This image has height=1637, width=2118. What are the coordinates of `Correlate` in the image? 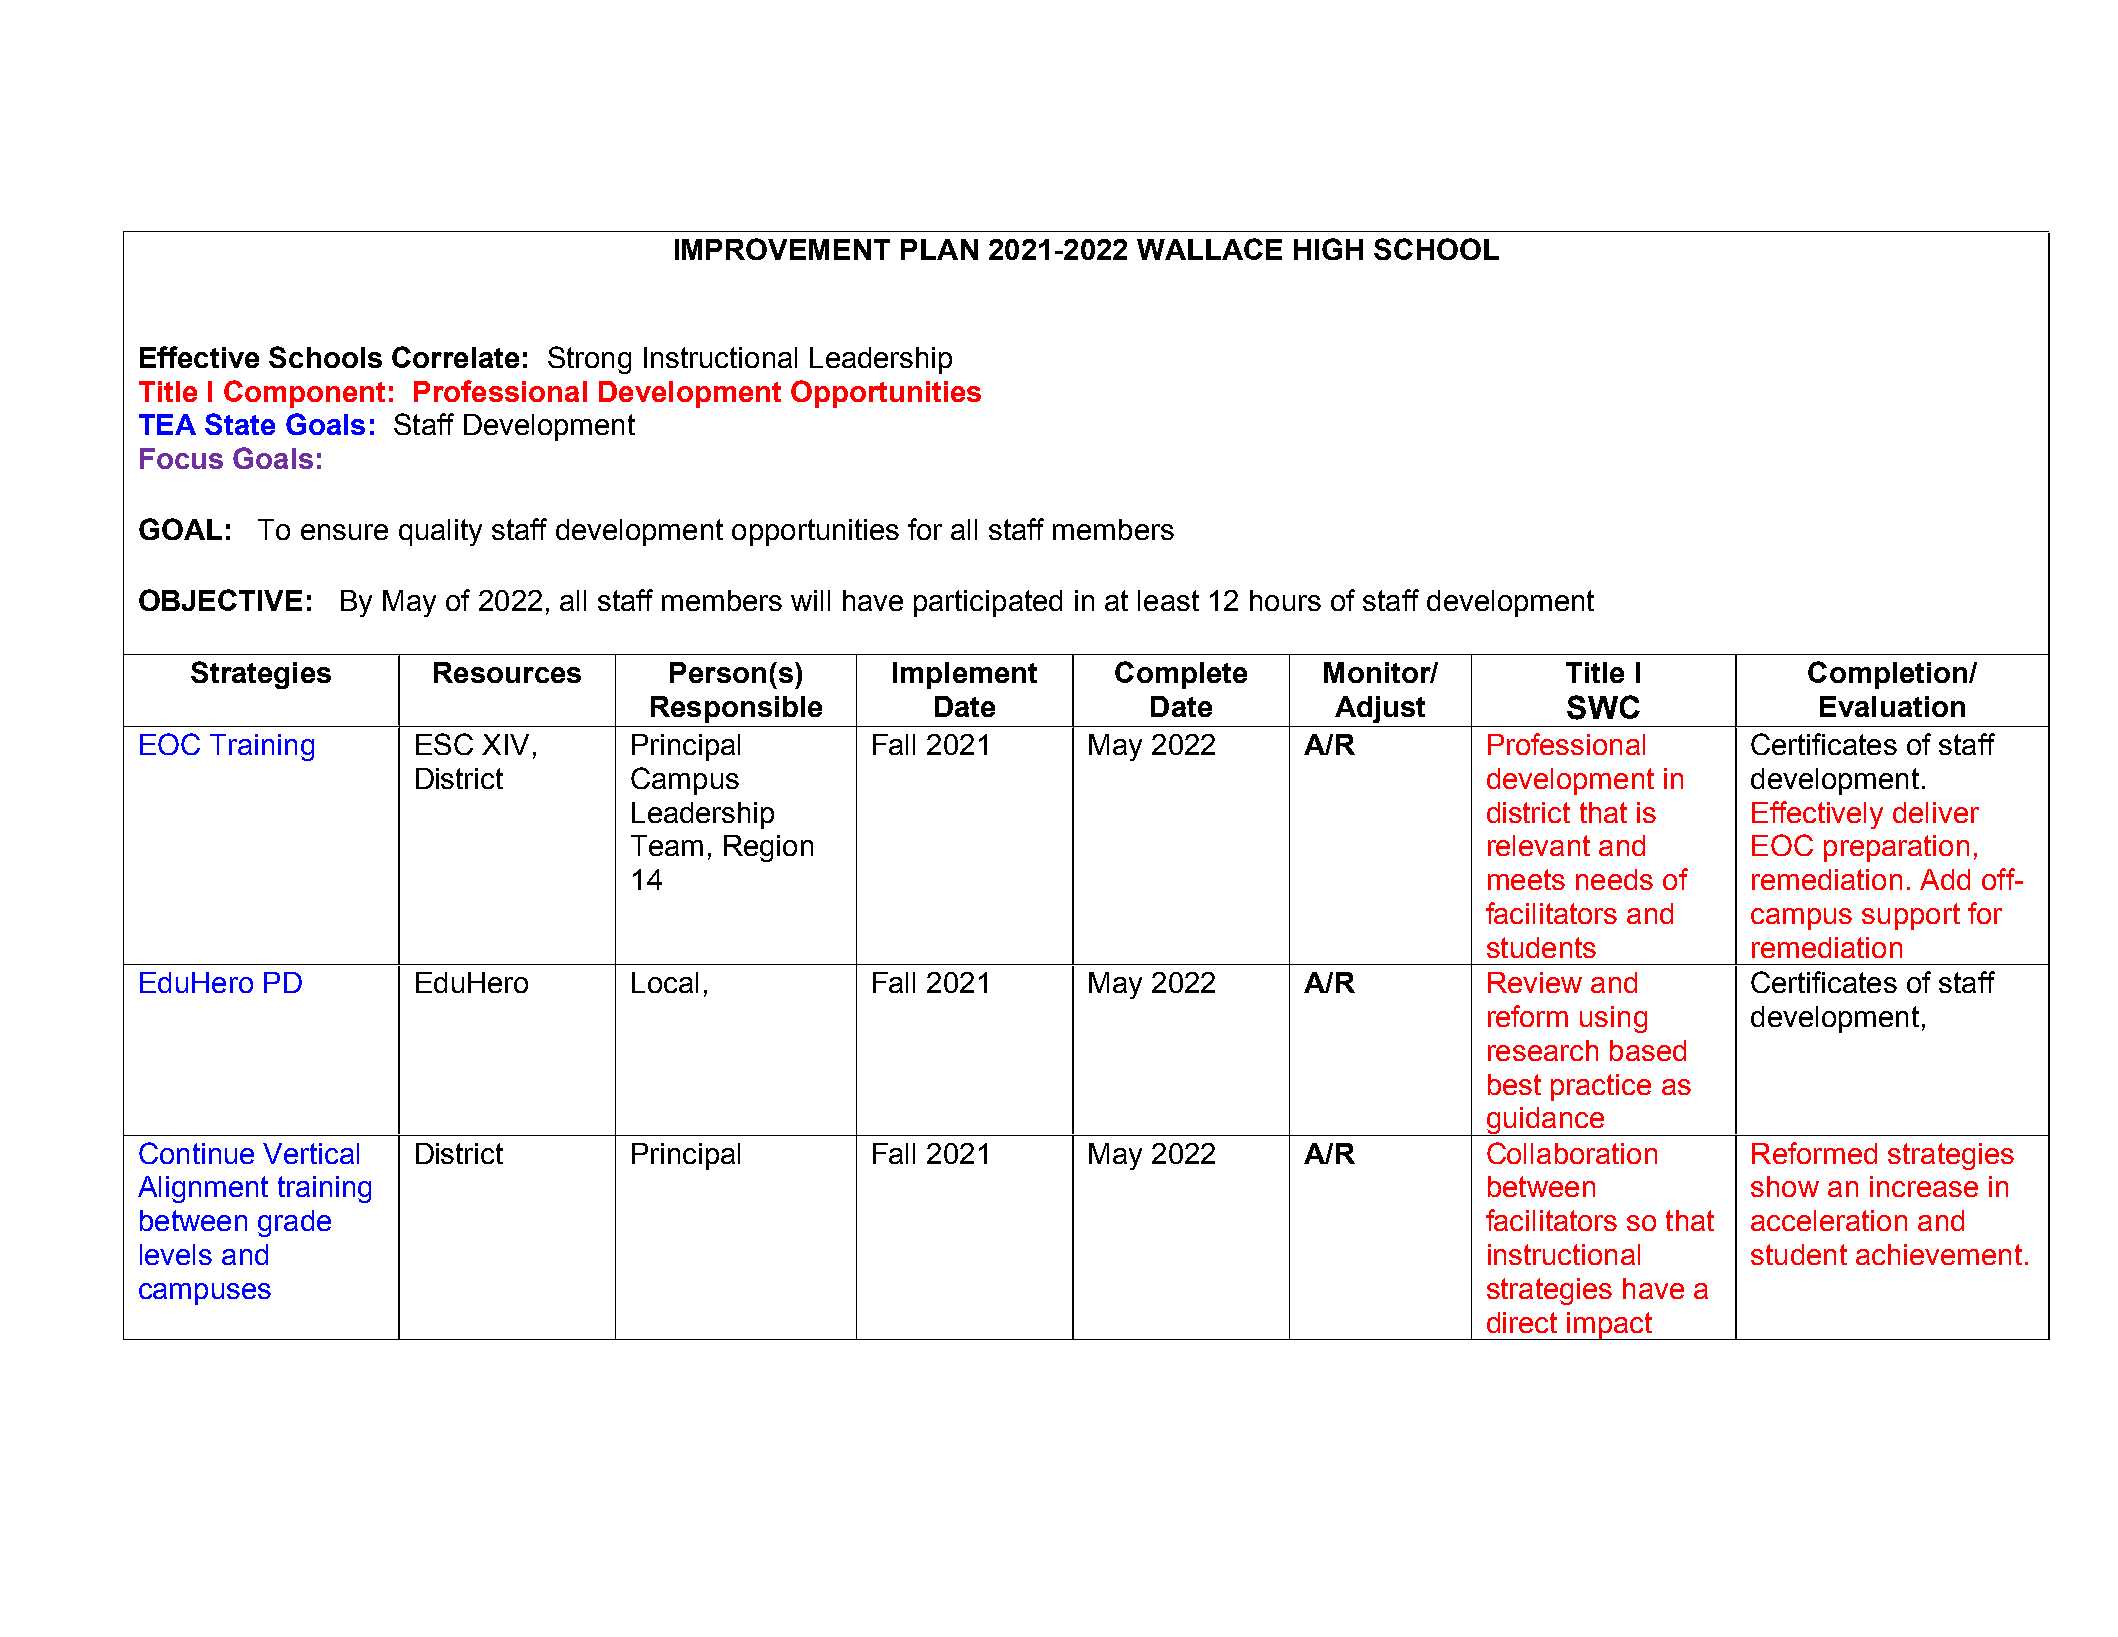 It's located at (455, 357).
